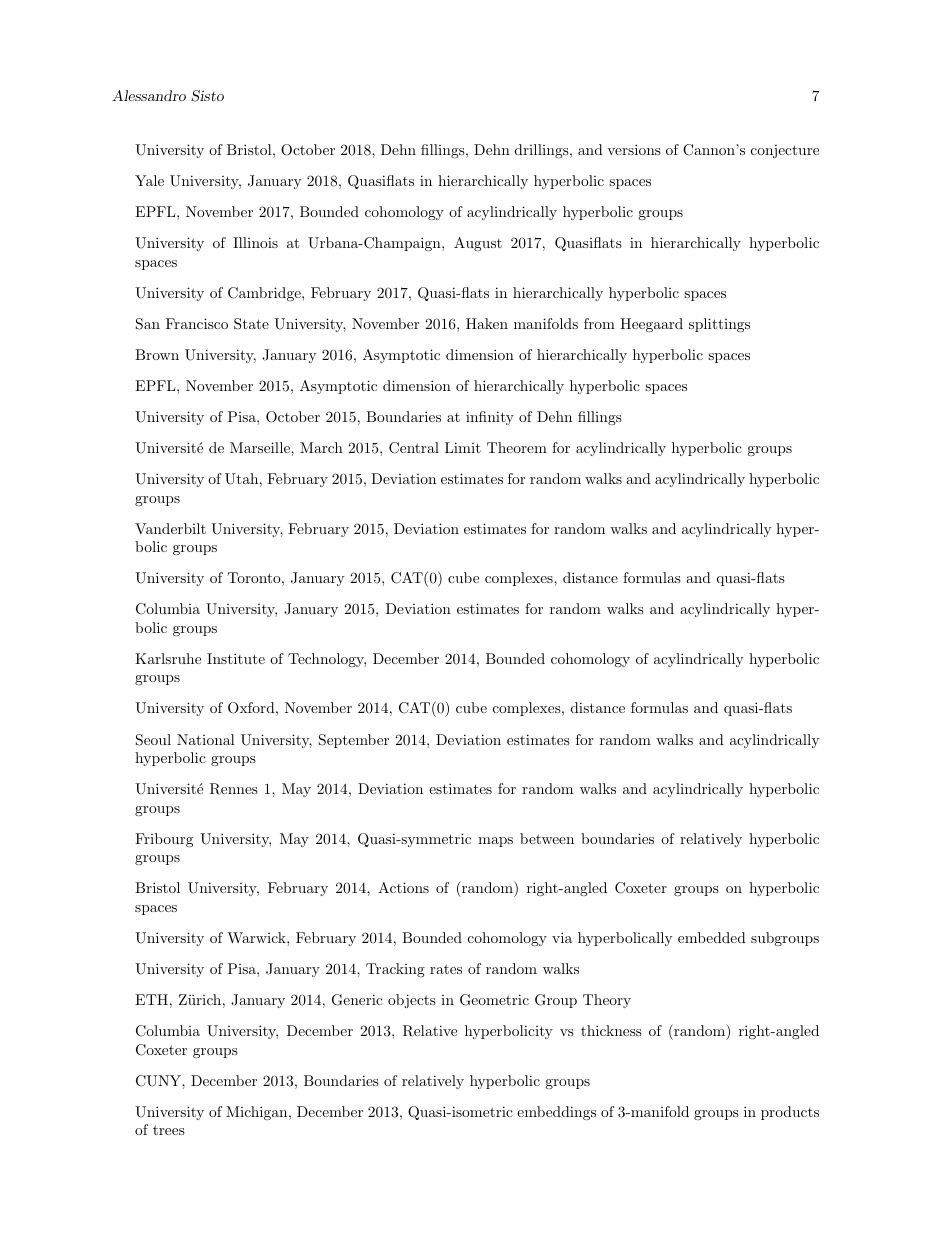  I want to click on Alessandro, so click(149, 95).
